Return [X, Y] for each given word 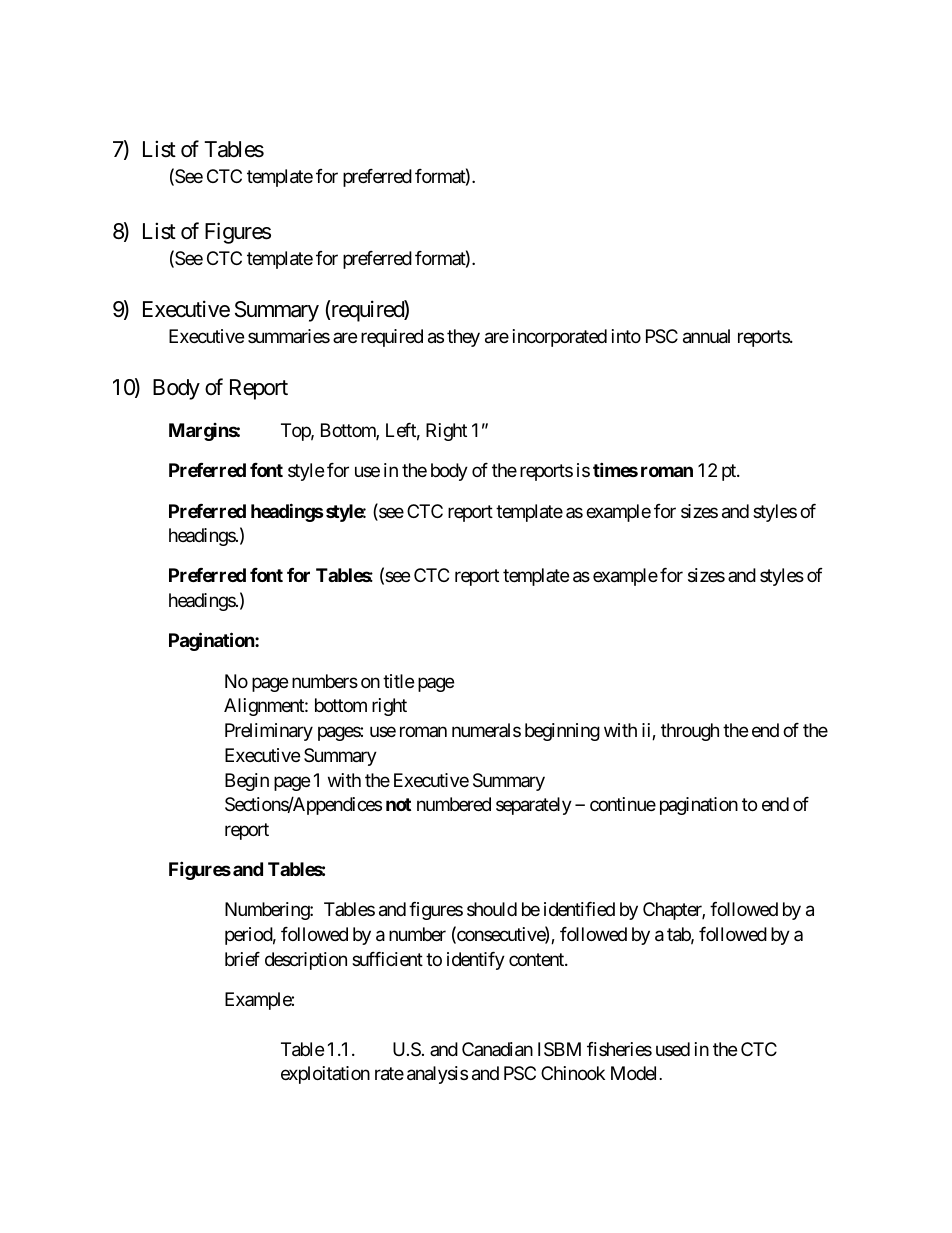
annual [706, 336]
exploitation [325, 1075]
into [626, 336]
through [690, 732]
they [463, 338]
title [398, 681]
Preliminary [269, 732]
